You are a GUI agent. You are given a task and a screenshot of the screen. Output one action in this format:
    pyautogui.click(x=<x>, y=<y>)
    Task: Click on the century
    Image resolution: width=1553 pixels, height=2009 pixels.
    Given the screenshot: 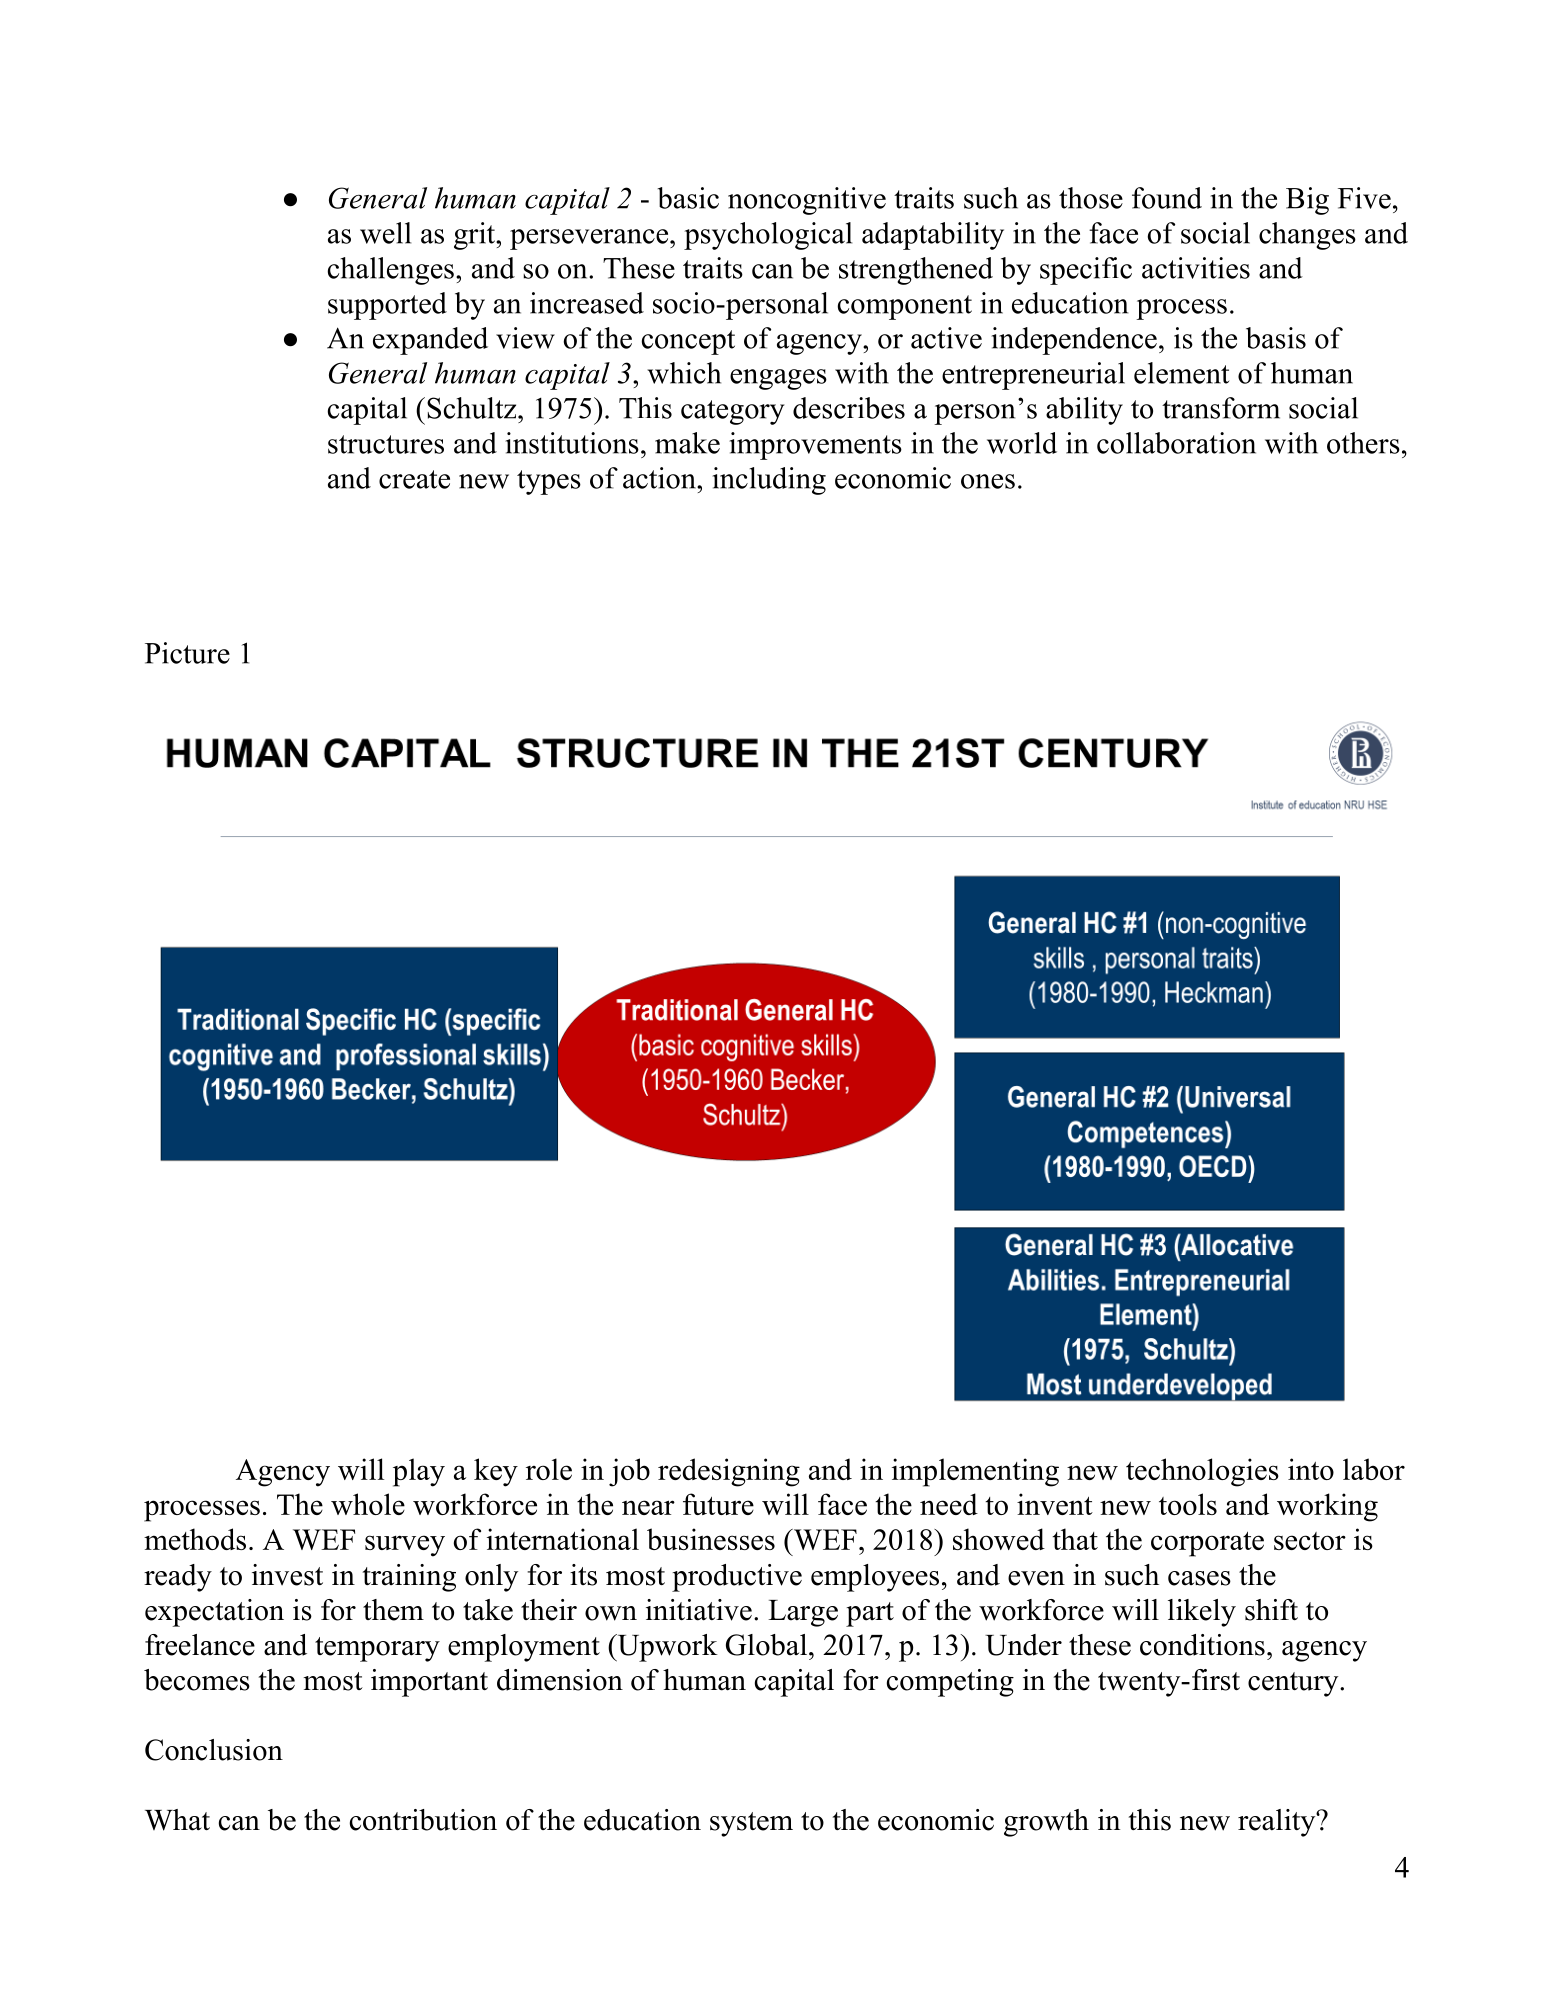 What is the action you would take?
    pyautogui.click(x=1294, y=1684)
